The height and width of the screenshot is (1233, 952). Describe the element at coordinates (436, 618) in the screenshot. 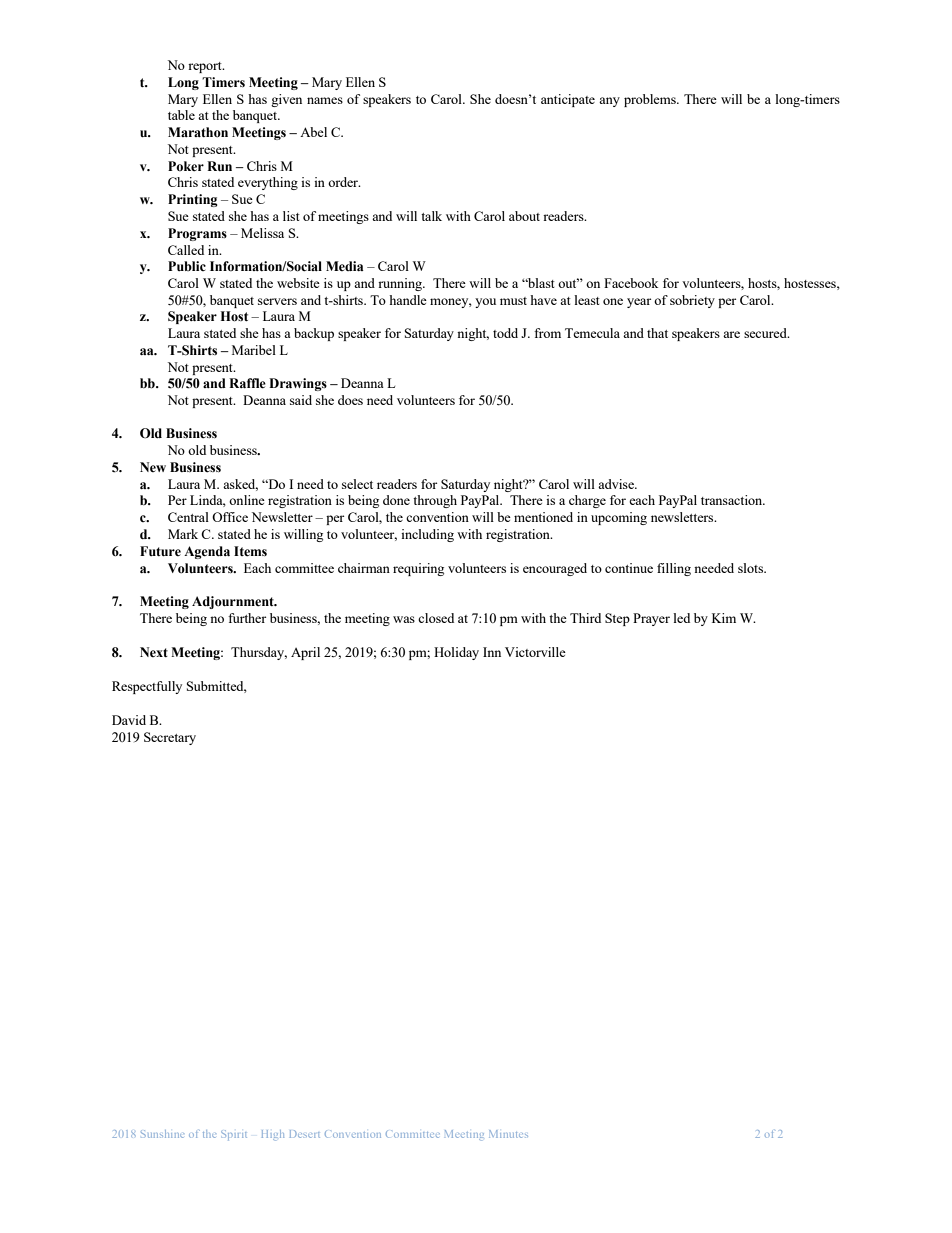

I see `closed` at that location.
